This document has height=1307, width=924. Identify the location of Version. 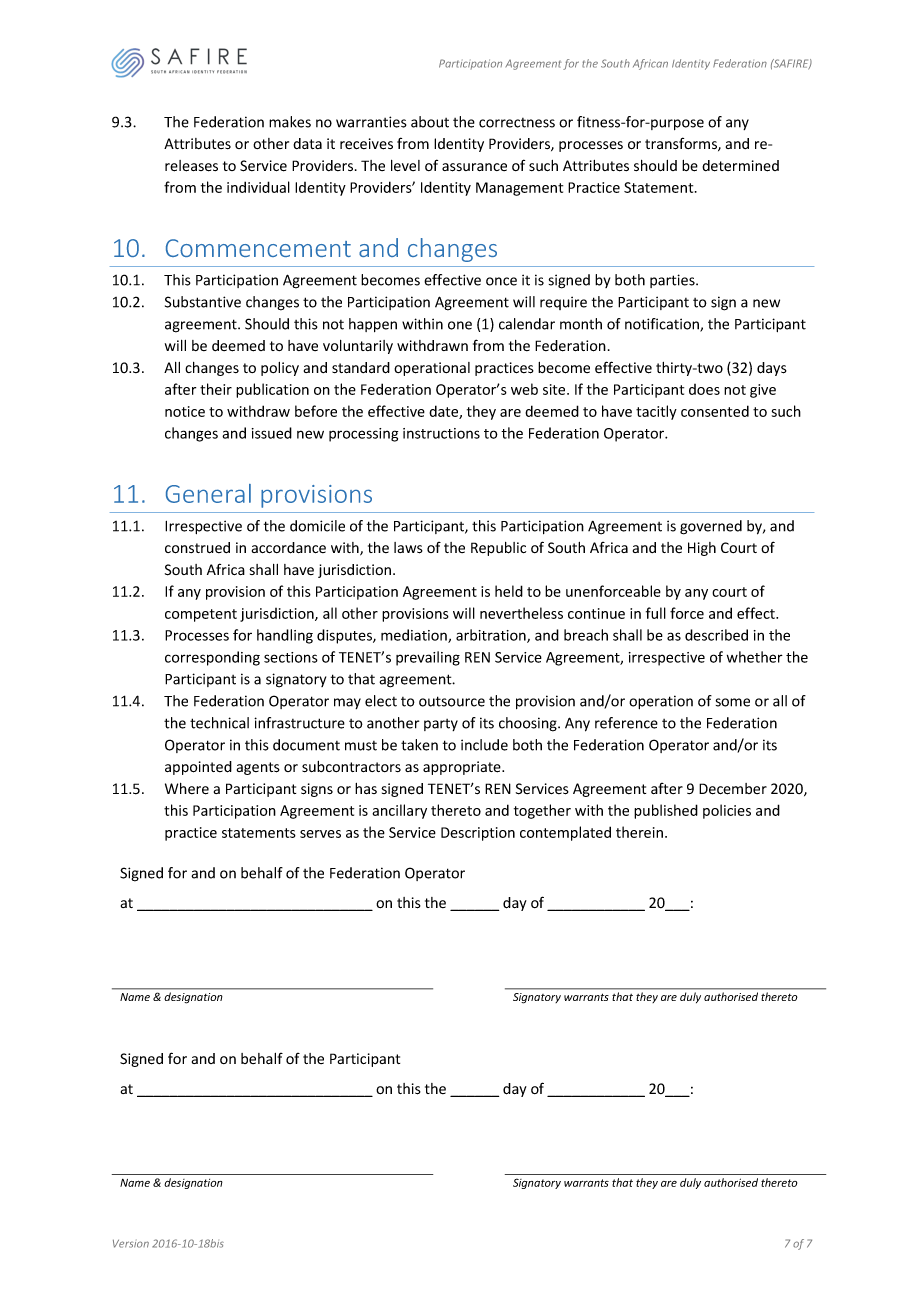
(131, 1244).
